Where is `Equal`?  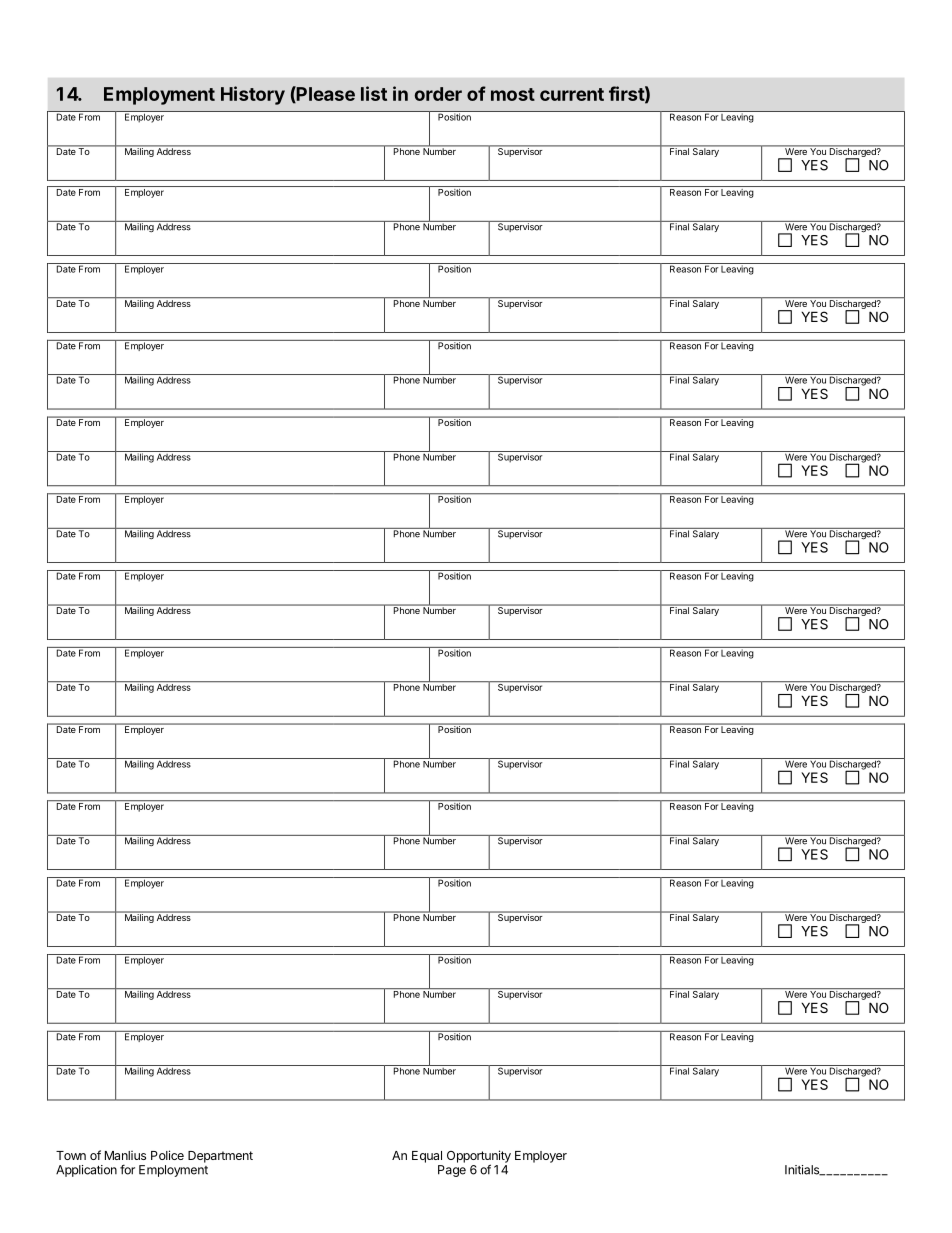 Equal is located at coordinates (427, 1157).
